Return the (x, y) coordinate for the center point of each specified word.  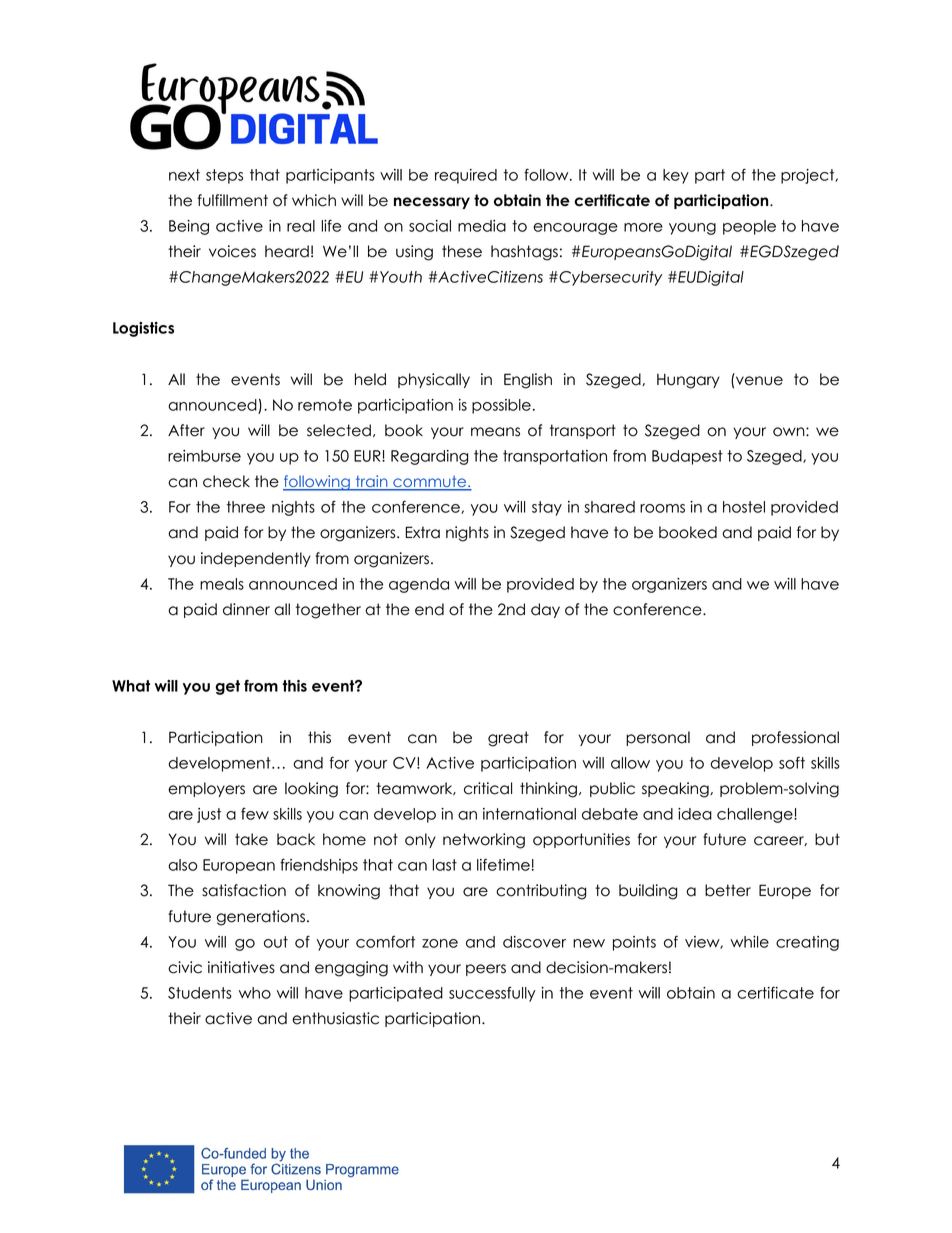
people (749, 227)
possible (501, 406)
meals (222, 584)
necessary (432, 203)
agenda (419, 585)
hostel (744, 507)
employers (206, 789)
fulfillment (233, 200)
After (186, 430)
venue (759, 381)
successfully (492, 994)
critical (488, 788)
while (749, 942)
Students (200, 993)
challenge (756, 815)
